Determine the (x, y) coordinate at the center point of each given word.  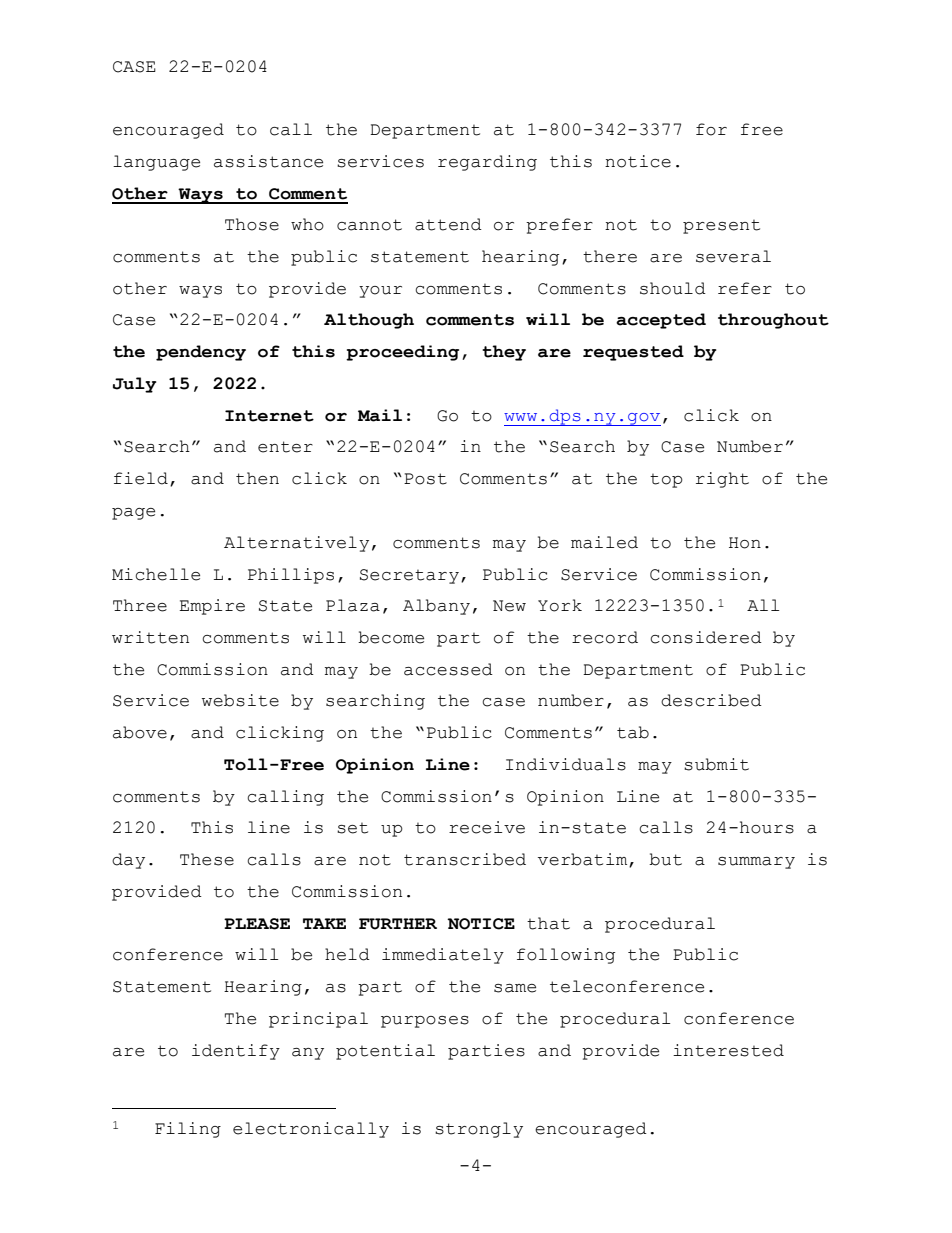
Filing (188, 1130)
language (156, 163)
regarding (487, 163)
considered (706, 637)
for (711, 129)
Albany (436, 607)
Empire (212, 607)
